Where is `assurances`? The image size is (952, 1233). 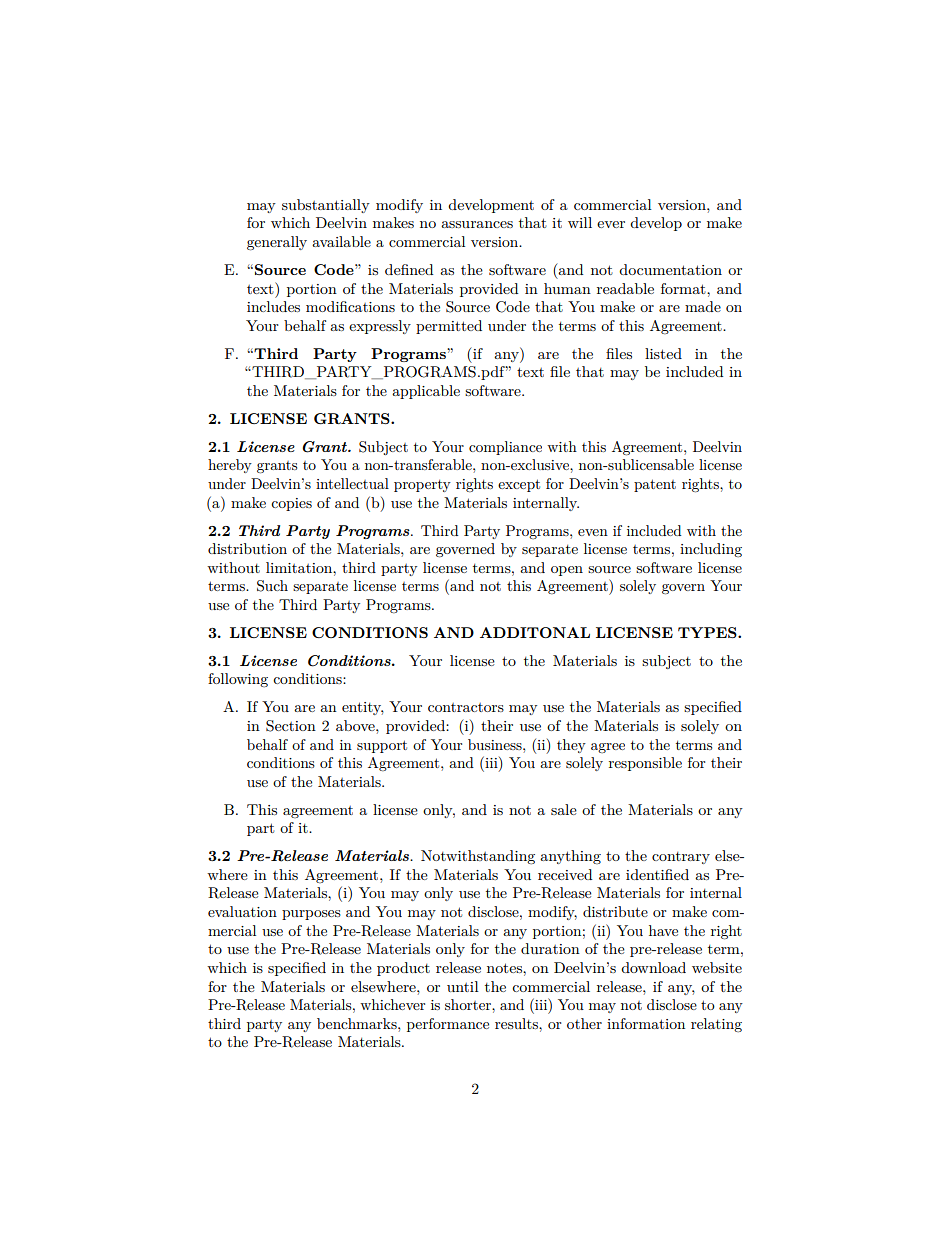 assurances is located at coordinates (477, 224).
